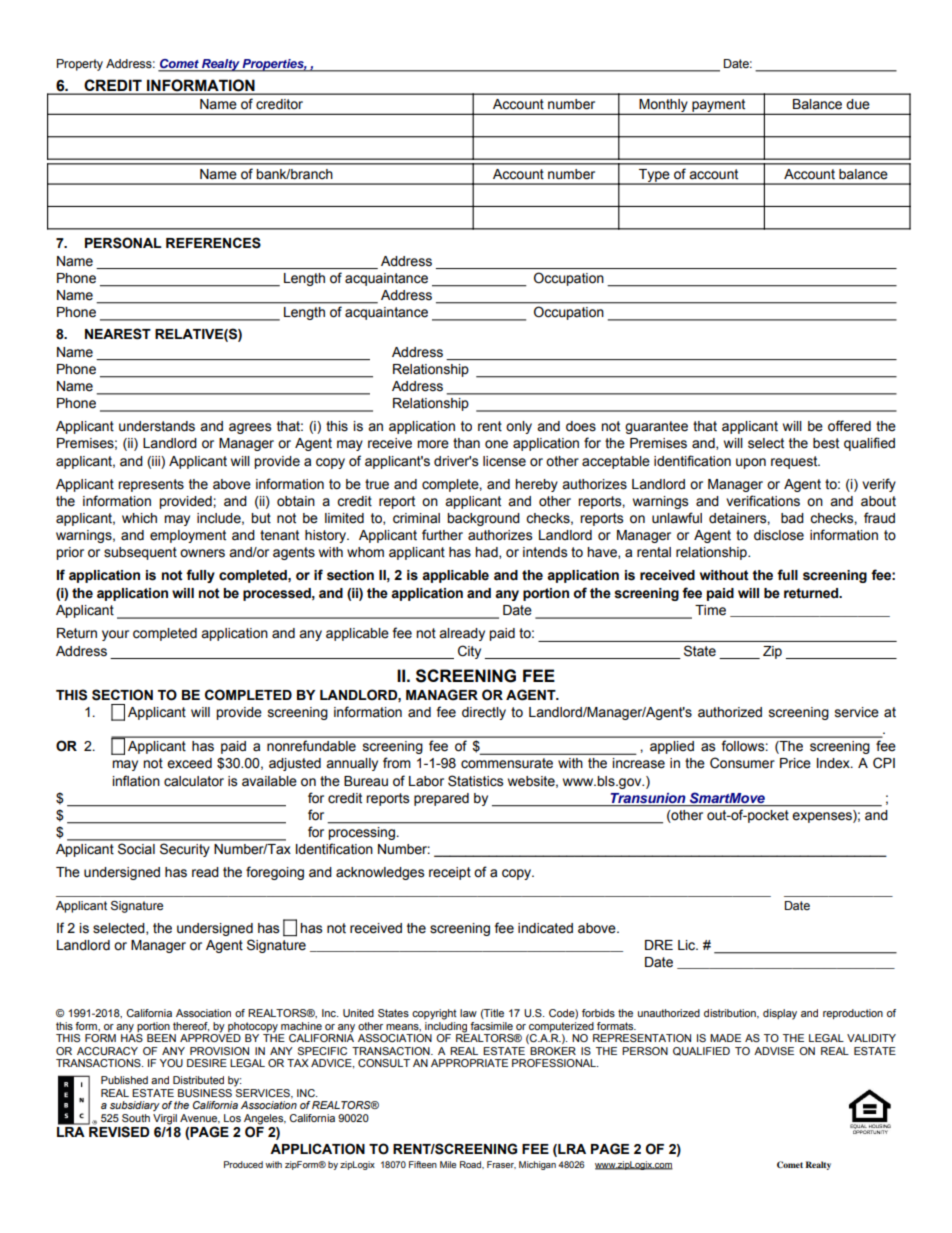 This image has height=1233, width=952. Describe the element at coordinates (774, 1051) in the image. I see `ADVISE` at that location.
